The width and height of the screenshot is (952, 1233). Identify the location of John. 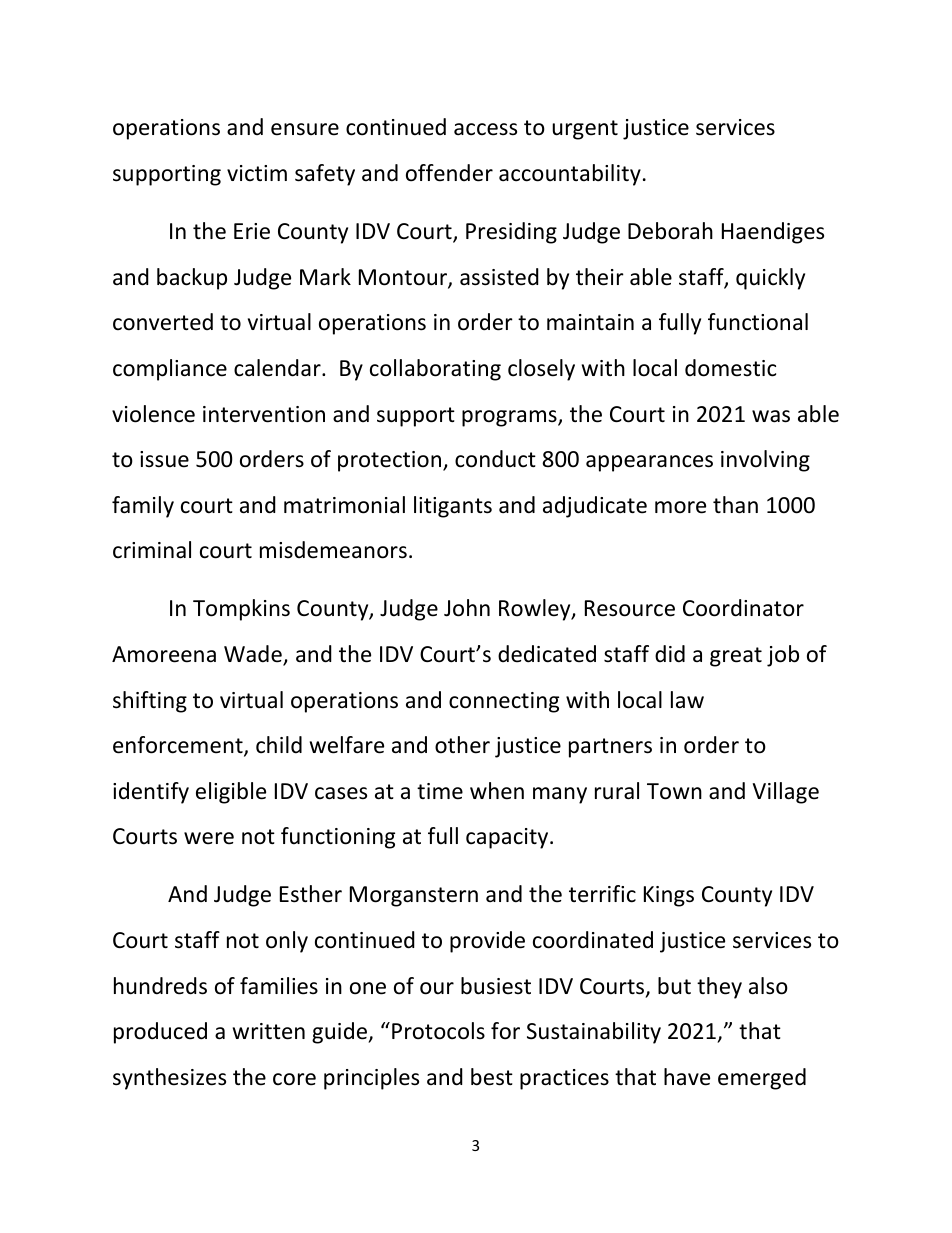
(467, 608).
